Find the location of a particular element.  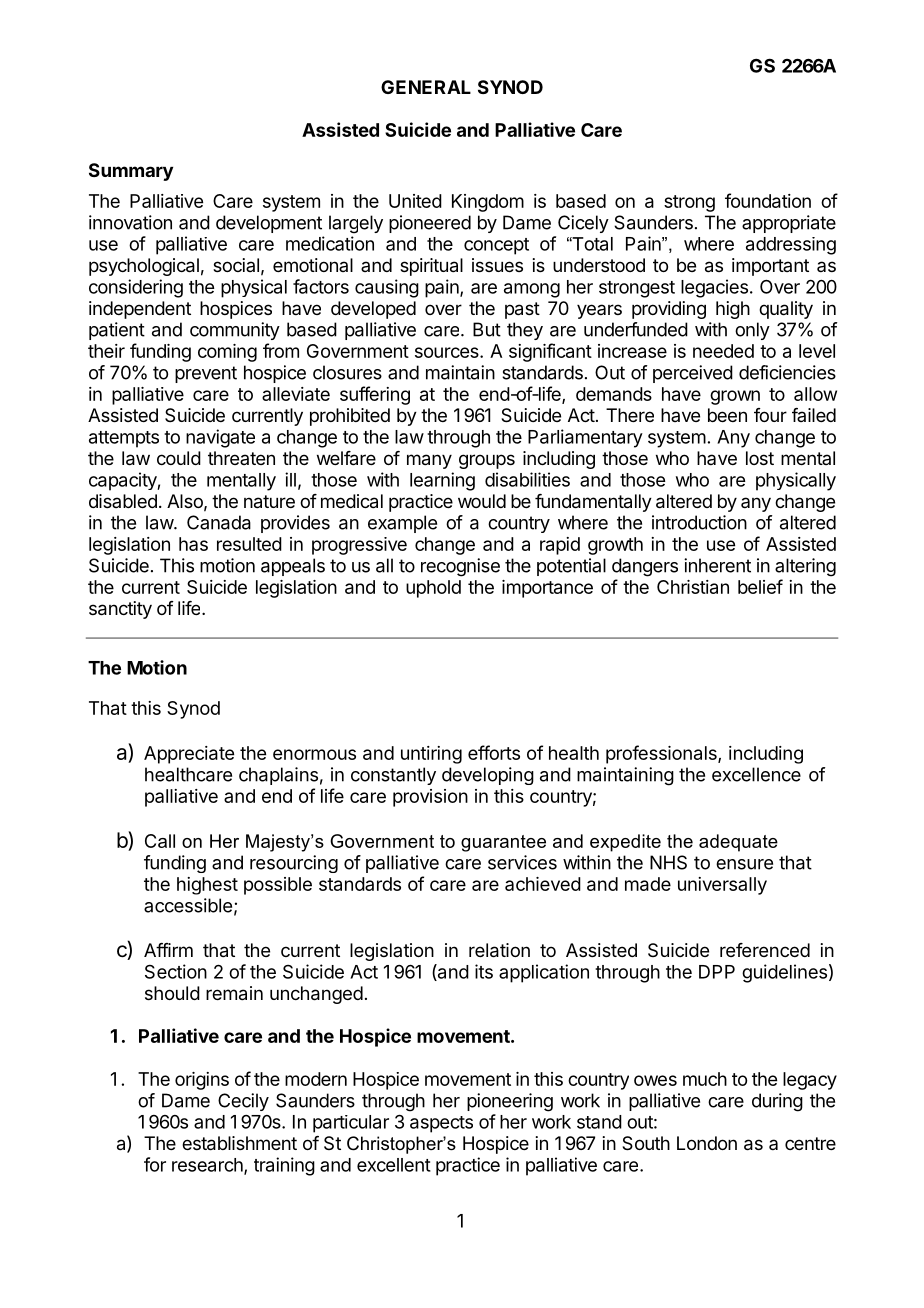

provision is located at coordinates (430, 798).
